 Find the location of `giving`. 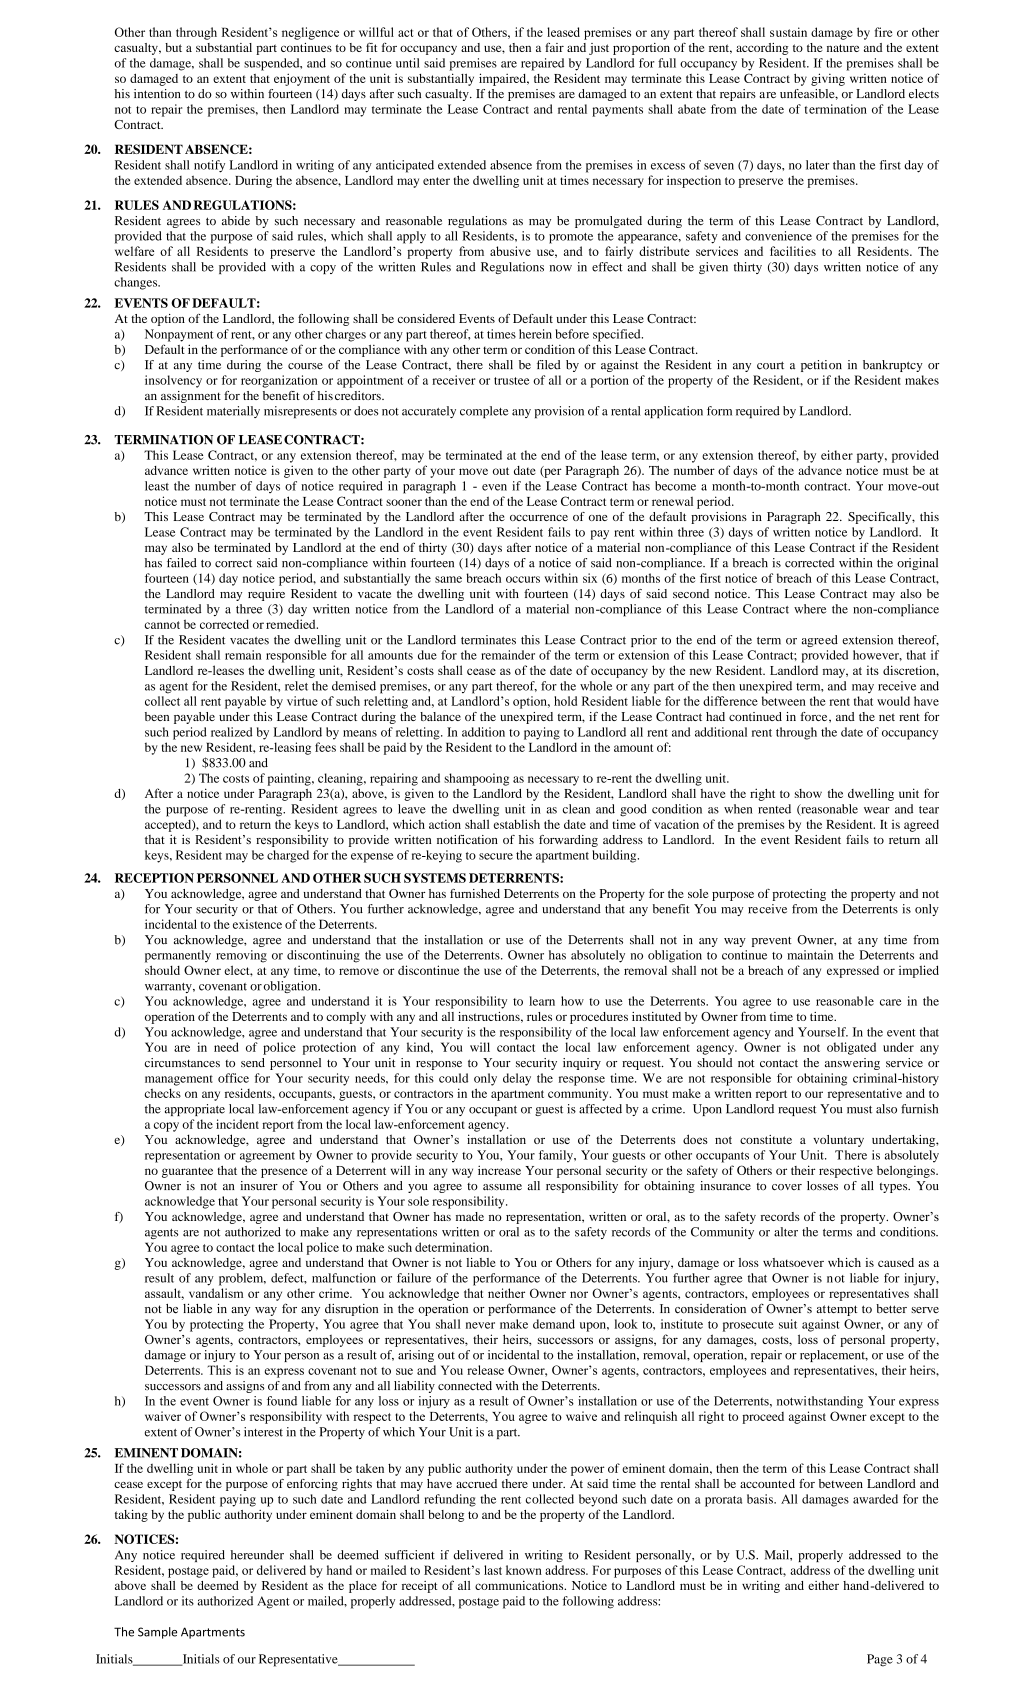

giving is located at coordinates (828, 79).
